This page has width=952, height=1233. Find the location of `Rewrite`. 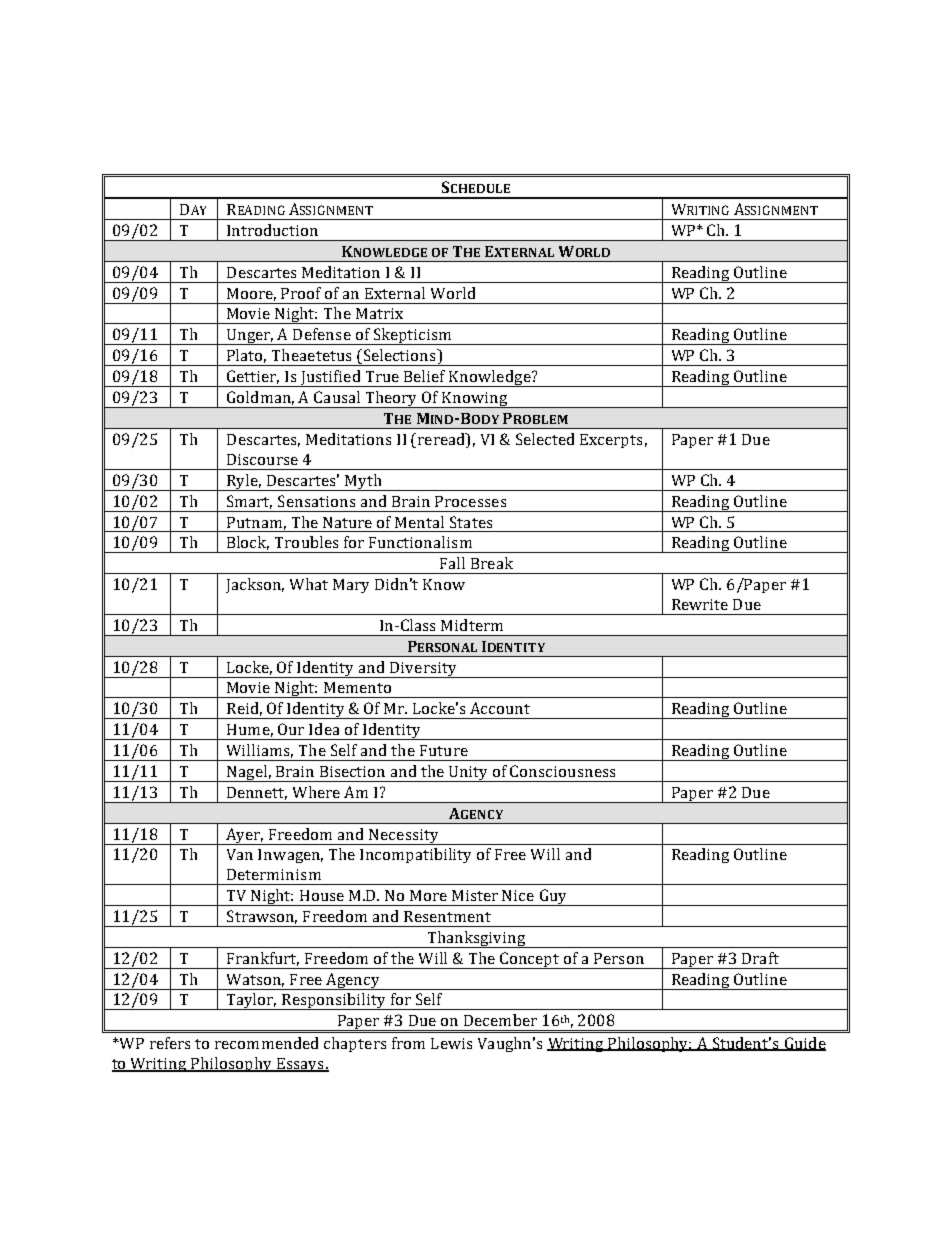

Rewrite is located at coordinates (700, 604).
